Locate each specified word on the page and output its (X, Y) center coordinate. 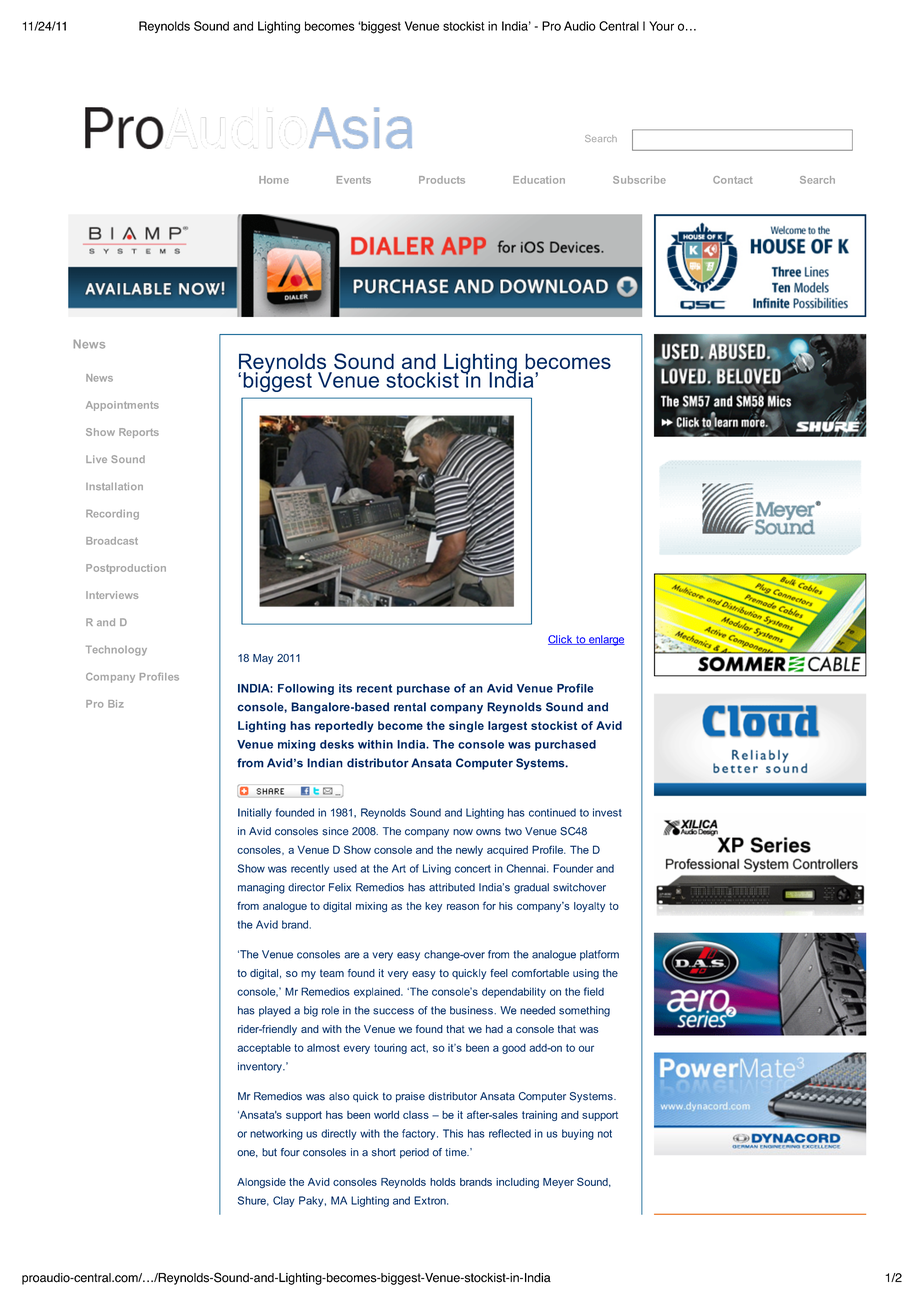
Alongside (261, 1183)
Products (442, 180)
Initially (255, 813)
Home (274, 180)
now (463, 832)
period (414, 1153)
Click (561, 640)
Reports (139, 433)
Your (661, 26)
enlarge (606, 640)
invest (607, 812)
